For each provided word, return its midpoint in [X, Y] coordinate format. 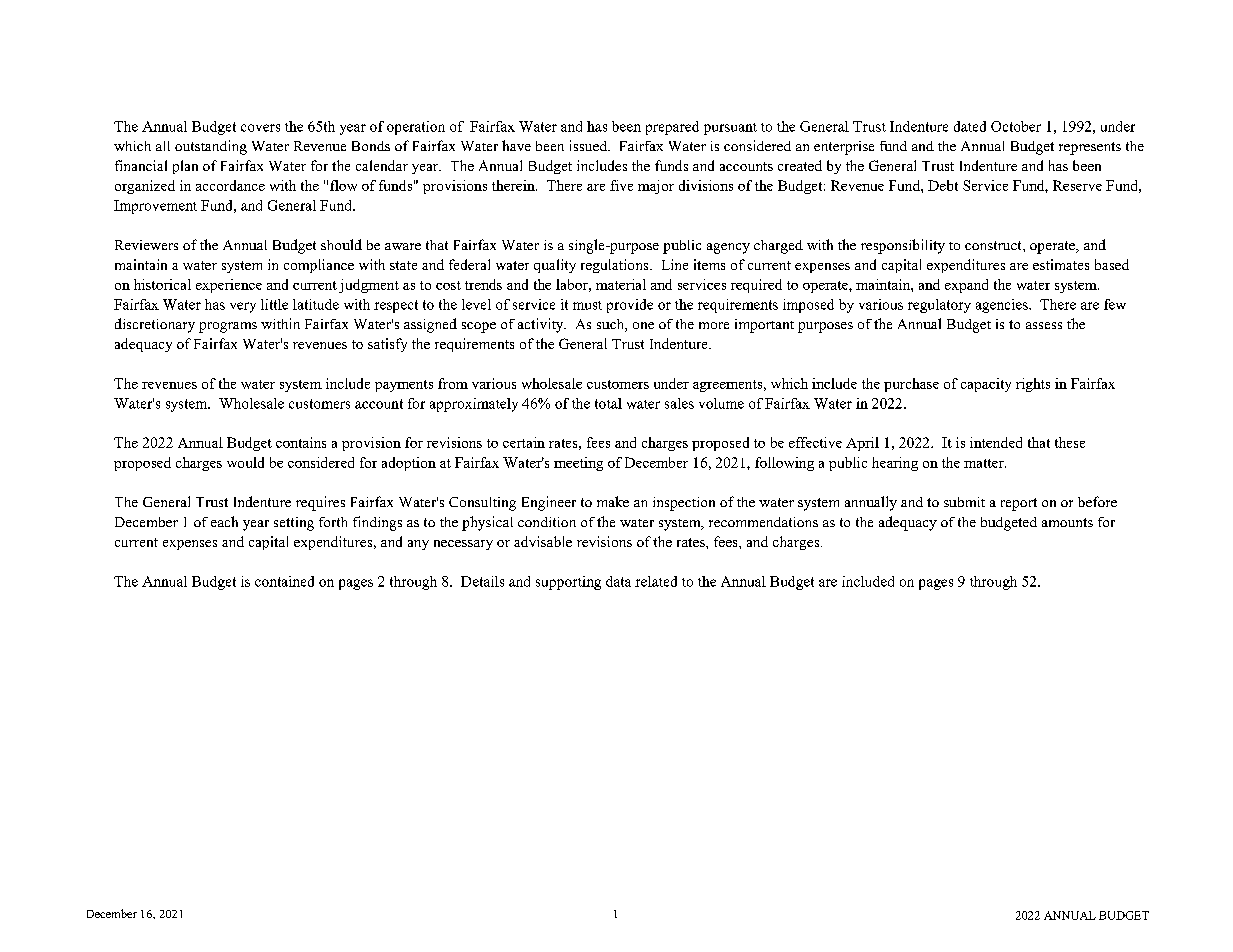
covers [260, 128]
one [643, 325]
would [245, 462]
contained [284, 581]
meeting [578, 464]
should [341, 244]
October [1016, 126]
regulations [616, 266]
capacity [986, 385]
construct [994, 245]
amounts [1067, 522]
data [618, 581]
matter [985, 463]
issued [590, 145]
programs [228, 327]
